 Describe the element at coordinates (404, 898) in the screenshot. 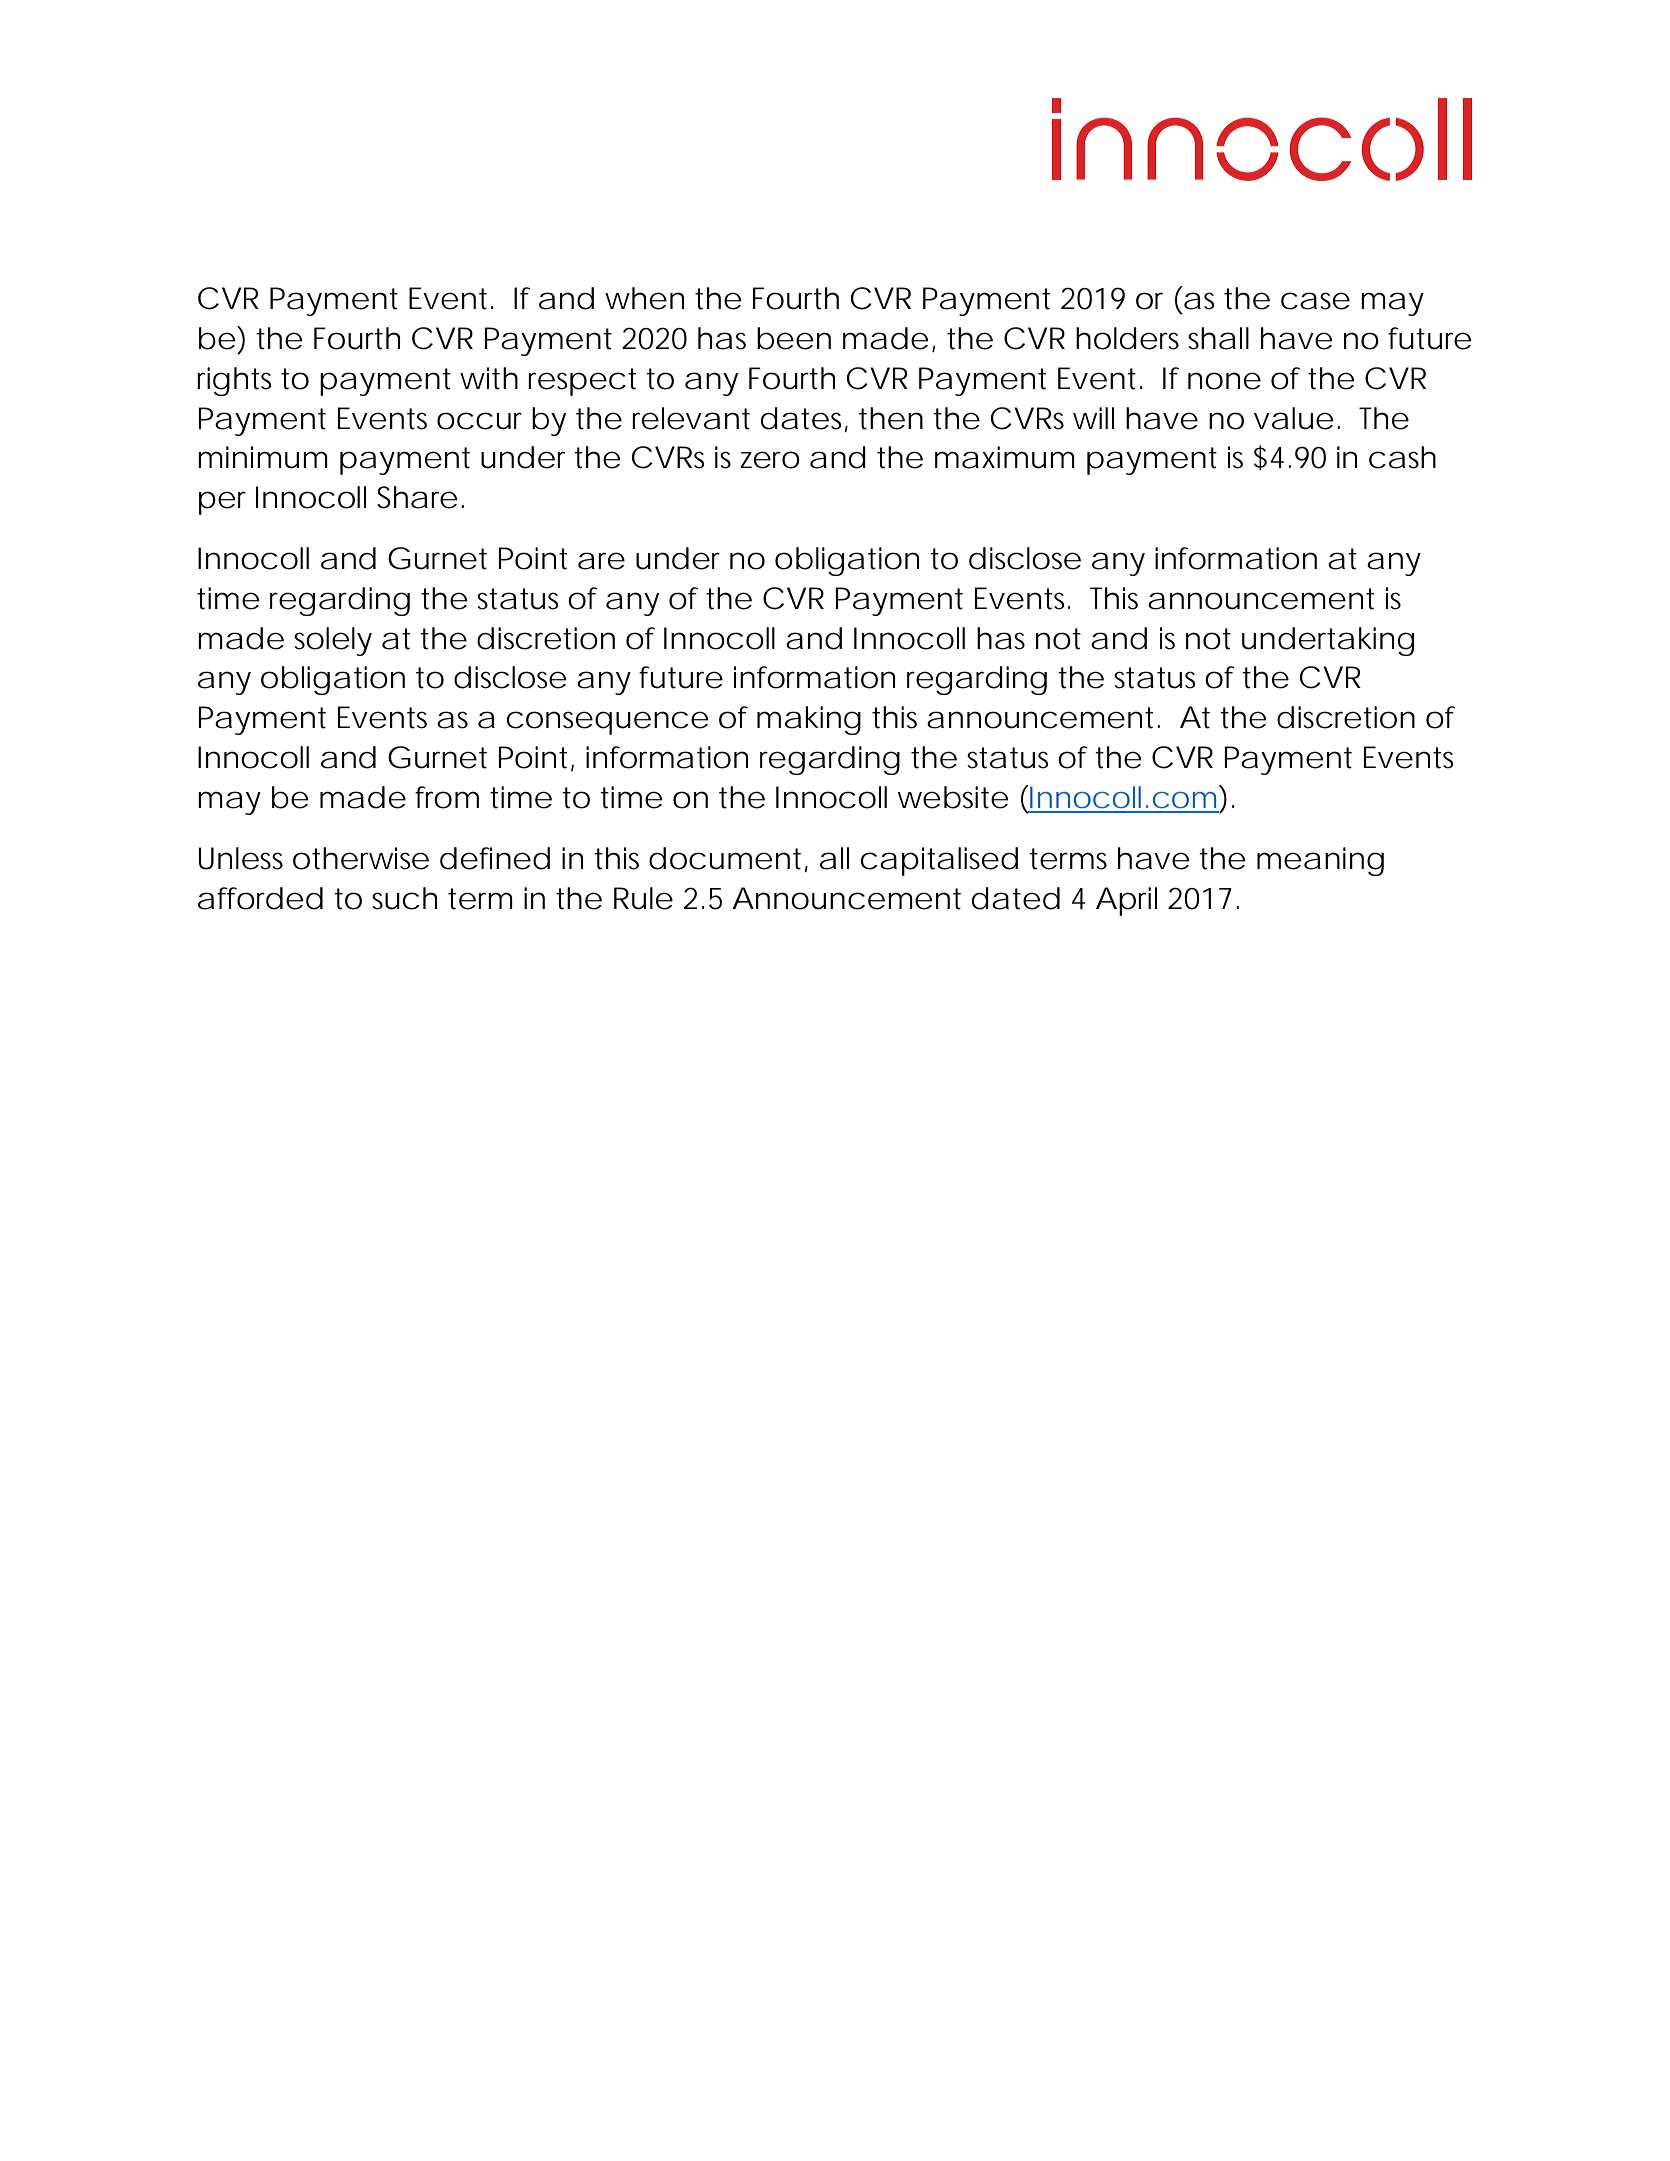

I see `such` at that location.
